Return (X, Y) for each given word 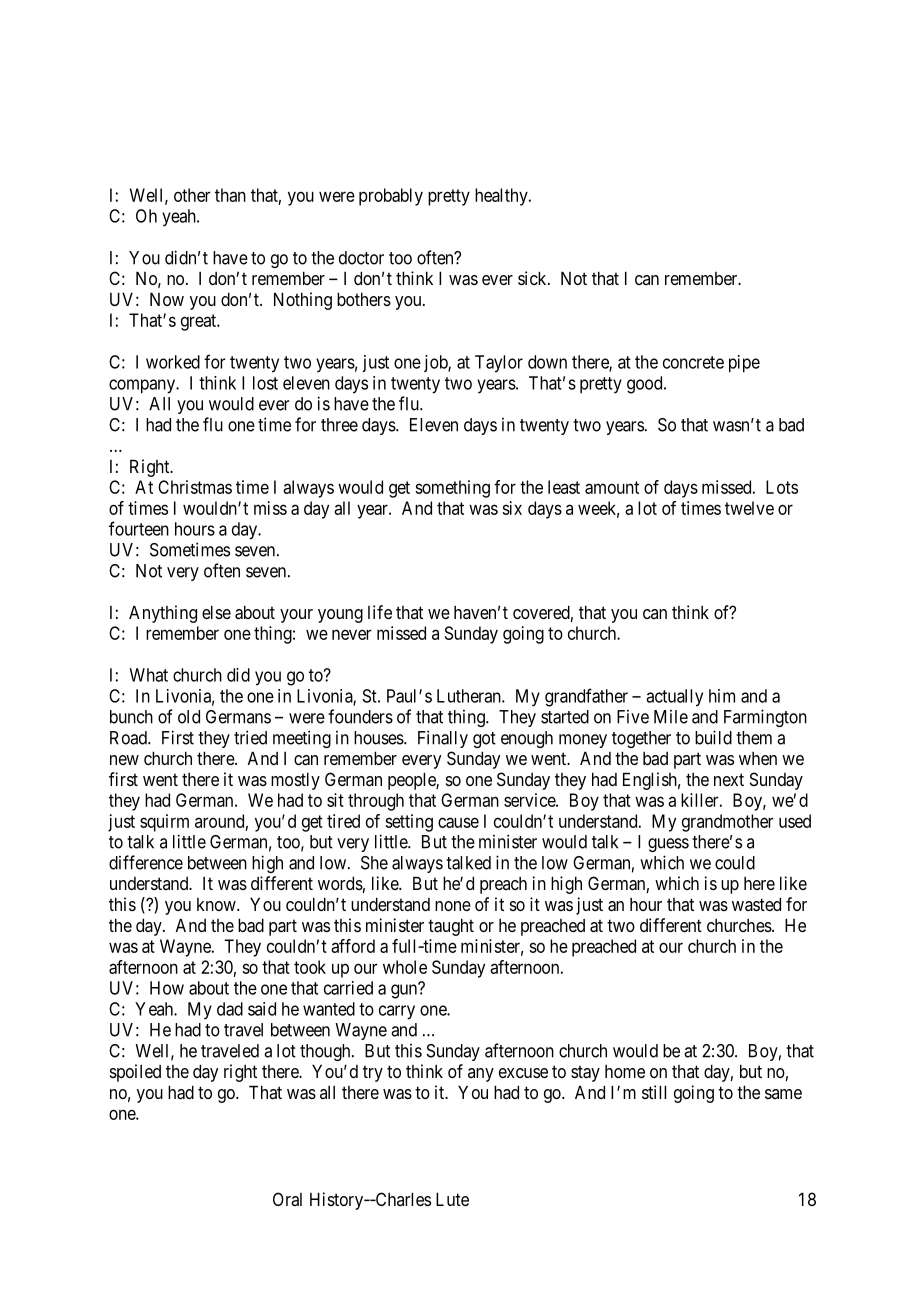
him (722, 696)
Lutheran (470, 696)
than (230, 195)
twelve (749, 508)
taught (451, 927)
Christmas (195, 487)
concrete (693, 362)
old (189, 717)
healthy (502, 197)
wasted (756, 904)
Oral (287, 1199)
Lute (452, 1199)
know (217, 904)
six (512, 508)
